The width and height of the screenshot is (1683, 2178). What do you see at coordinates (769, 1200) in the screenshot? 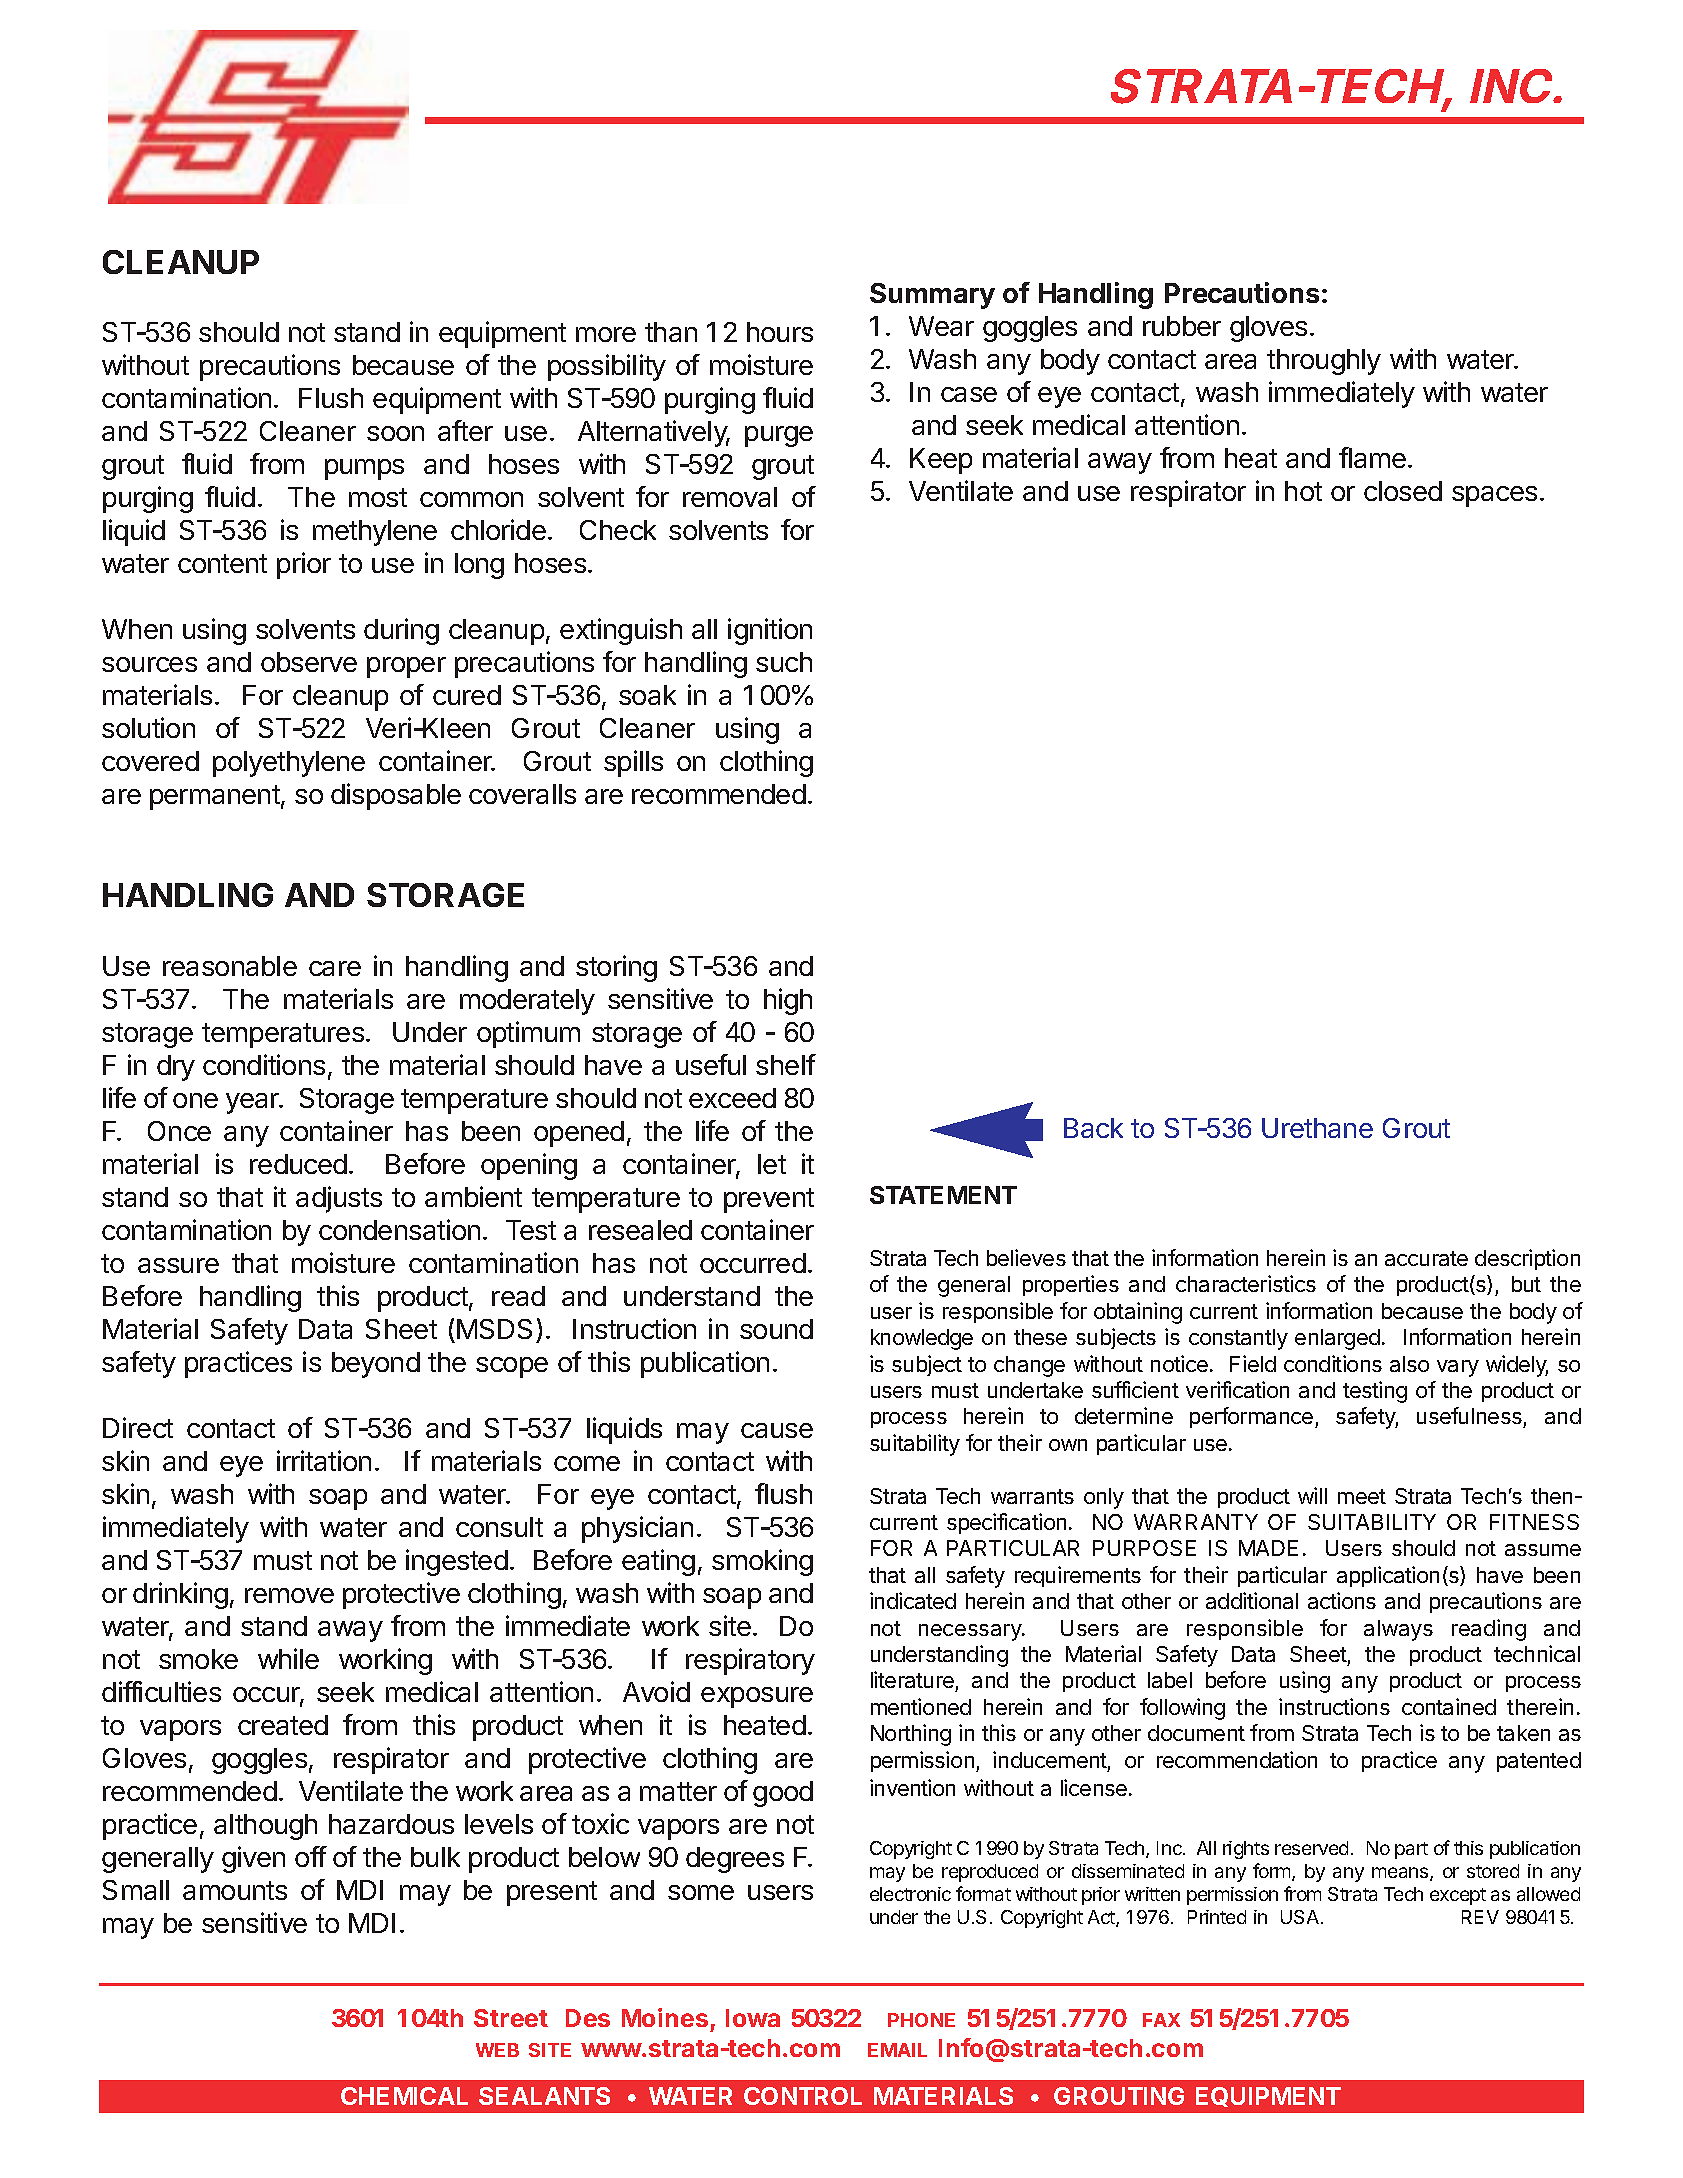
I see `prevent` at bounding box center [769, 1200].
